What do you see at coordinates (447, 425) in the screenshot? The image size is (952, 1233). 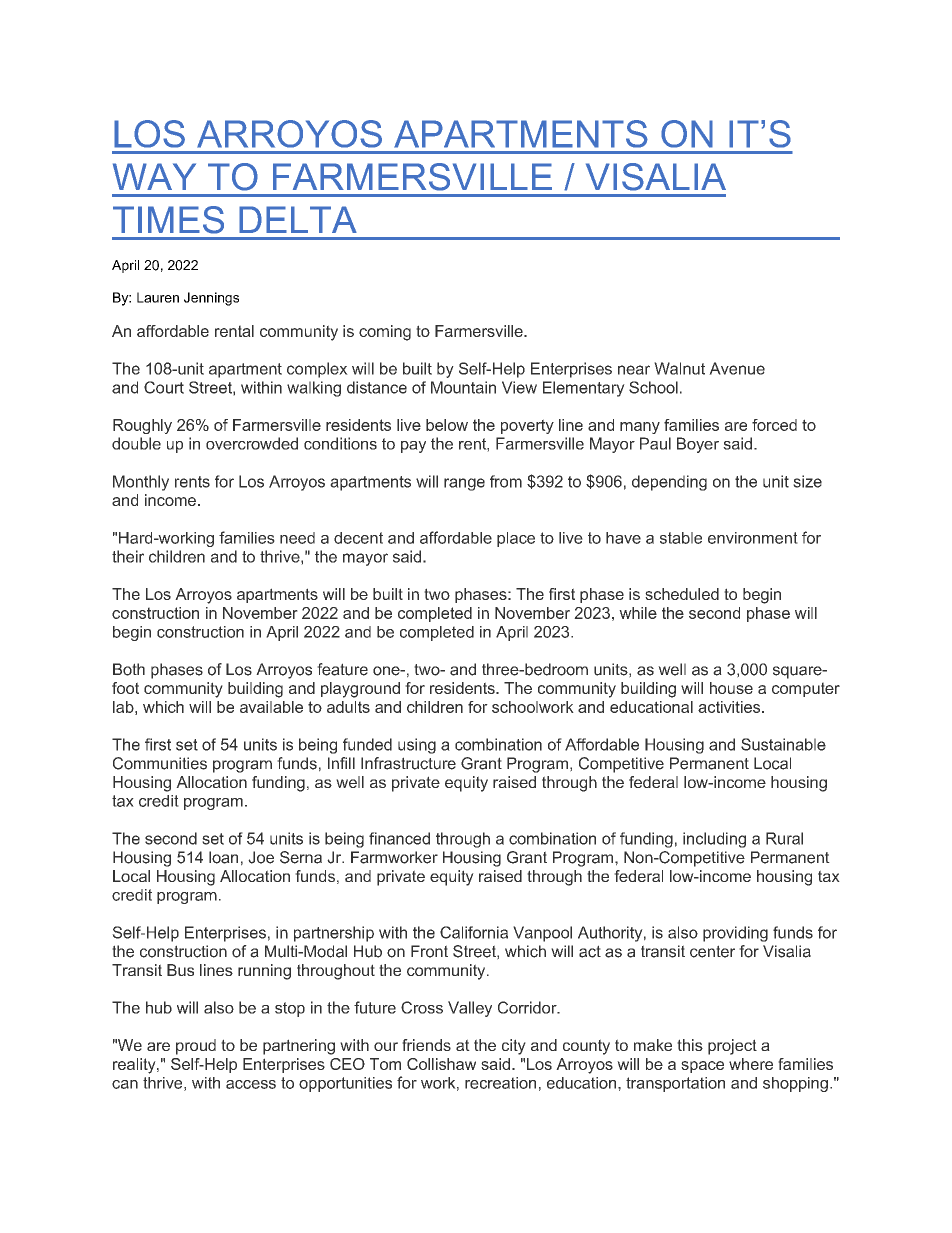 I see `below` at bounding box center [447, 425].
